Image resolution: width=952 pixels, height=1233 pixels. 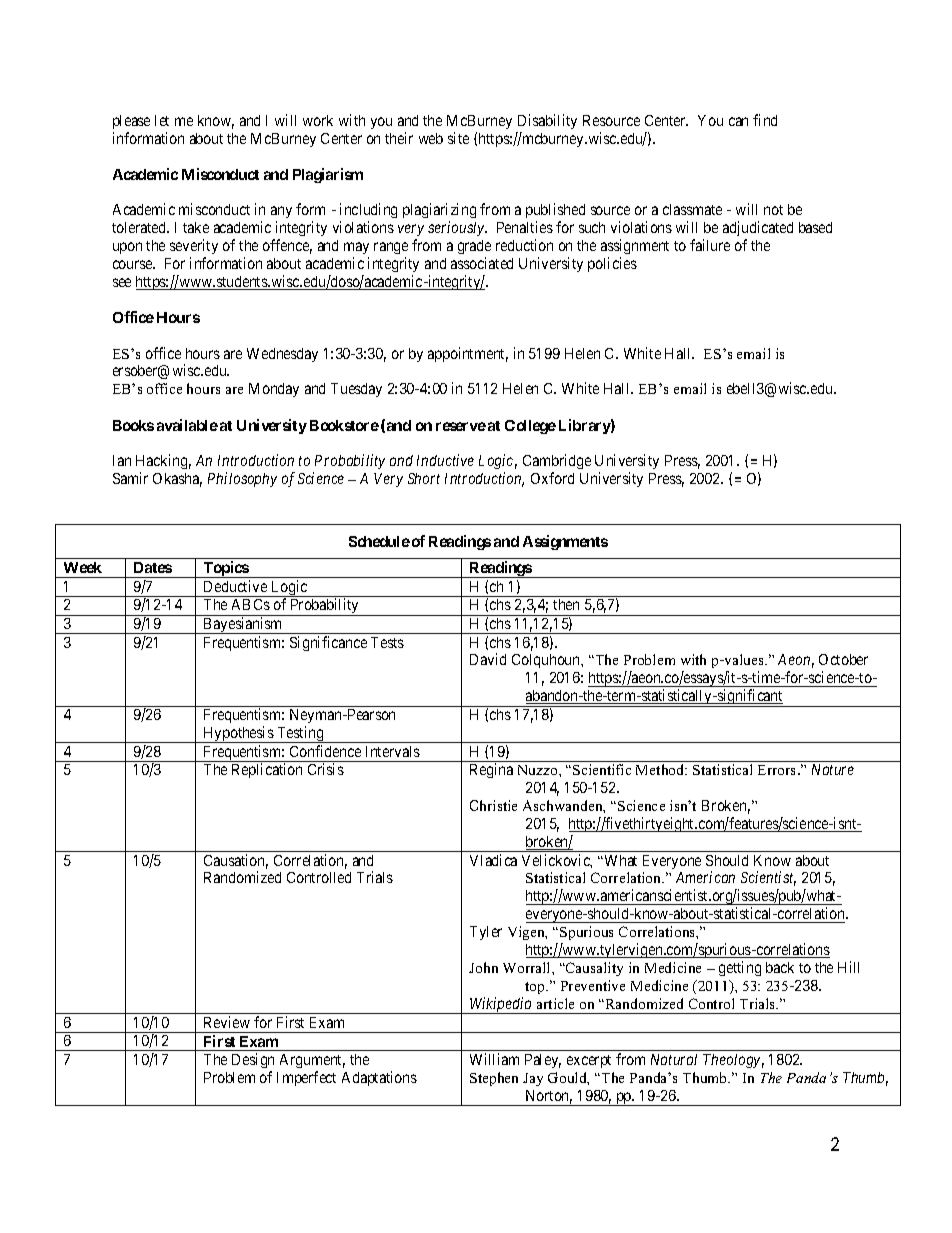 I want to click on Imperfect, so click(x=306, y=1078).
